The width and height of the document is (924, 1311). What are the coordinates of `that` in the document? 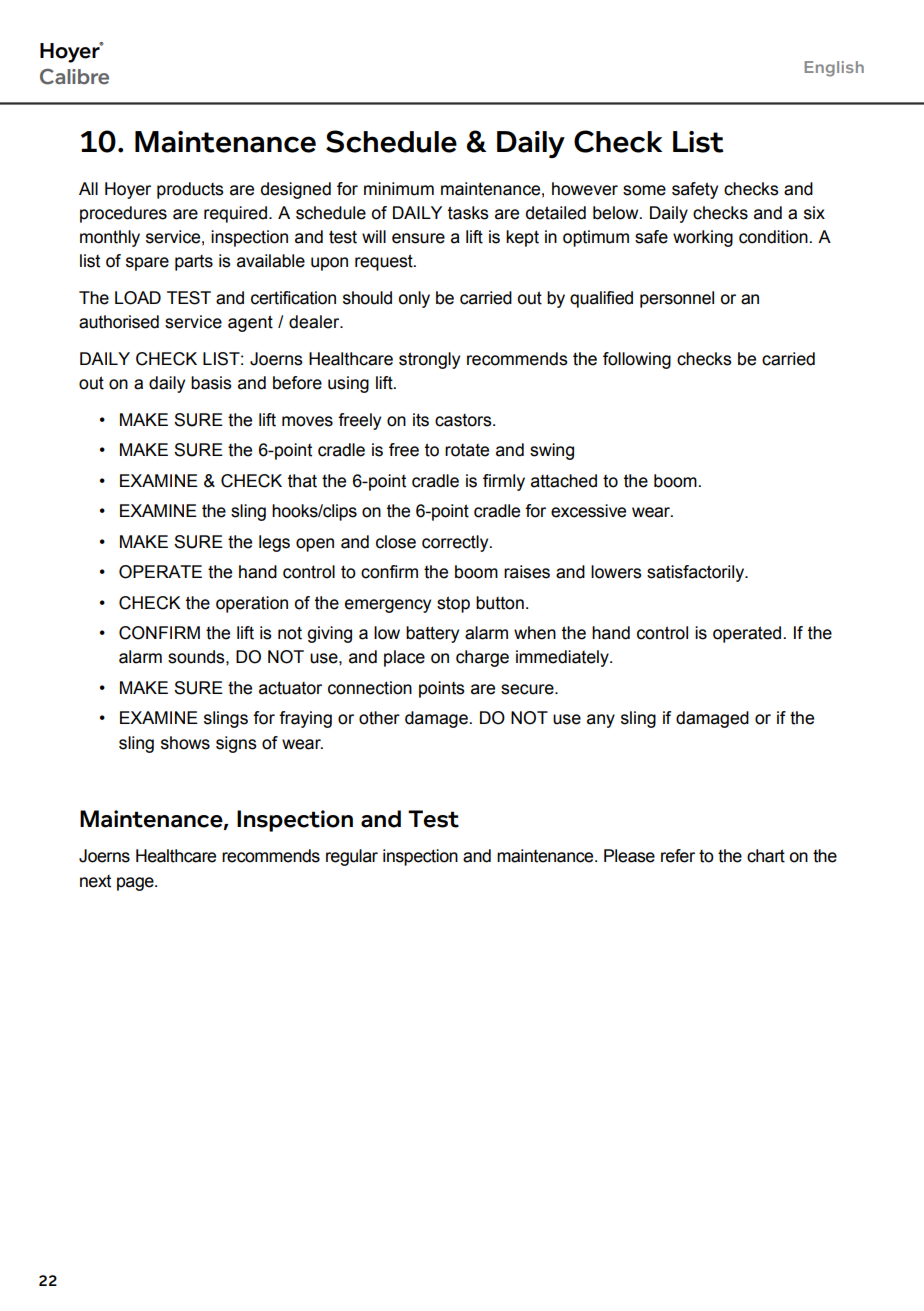 It's located at (302, 481).
